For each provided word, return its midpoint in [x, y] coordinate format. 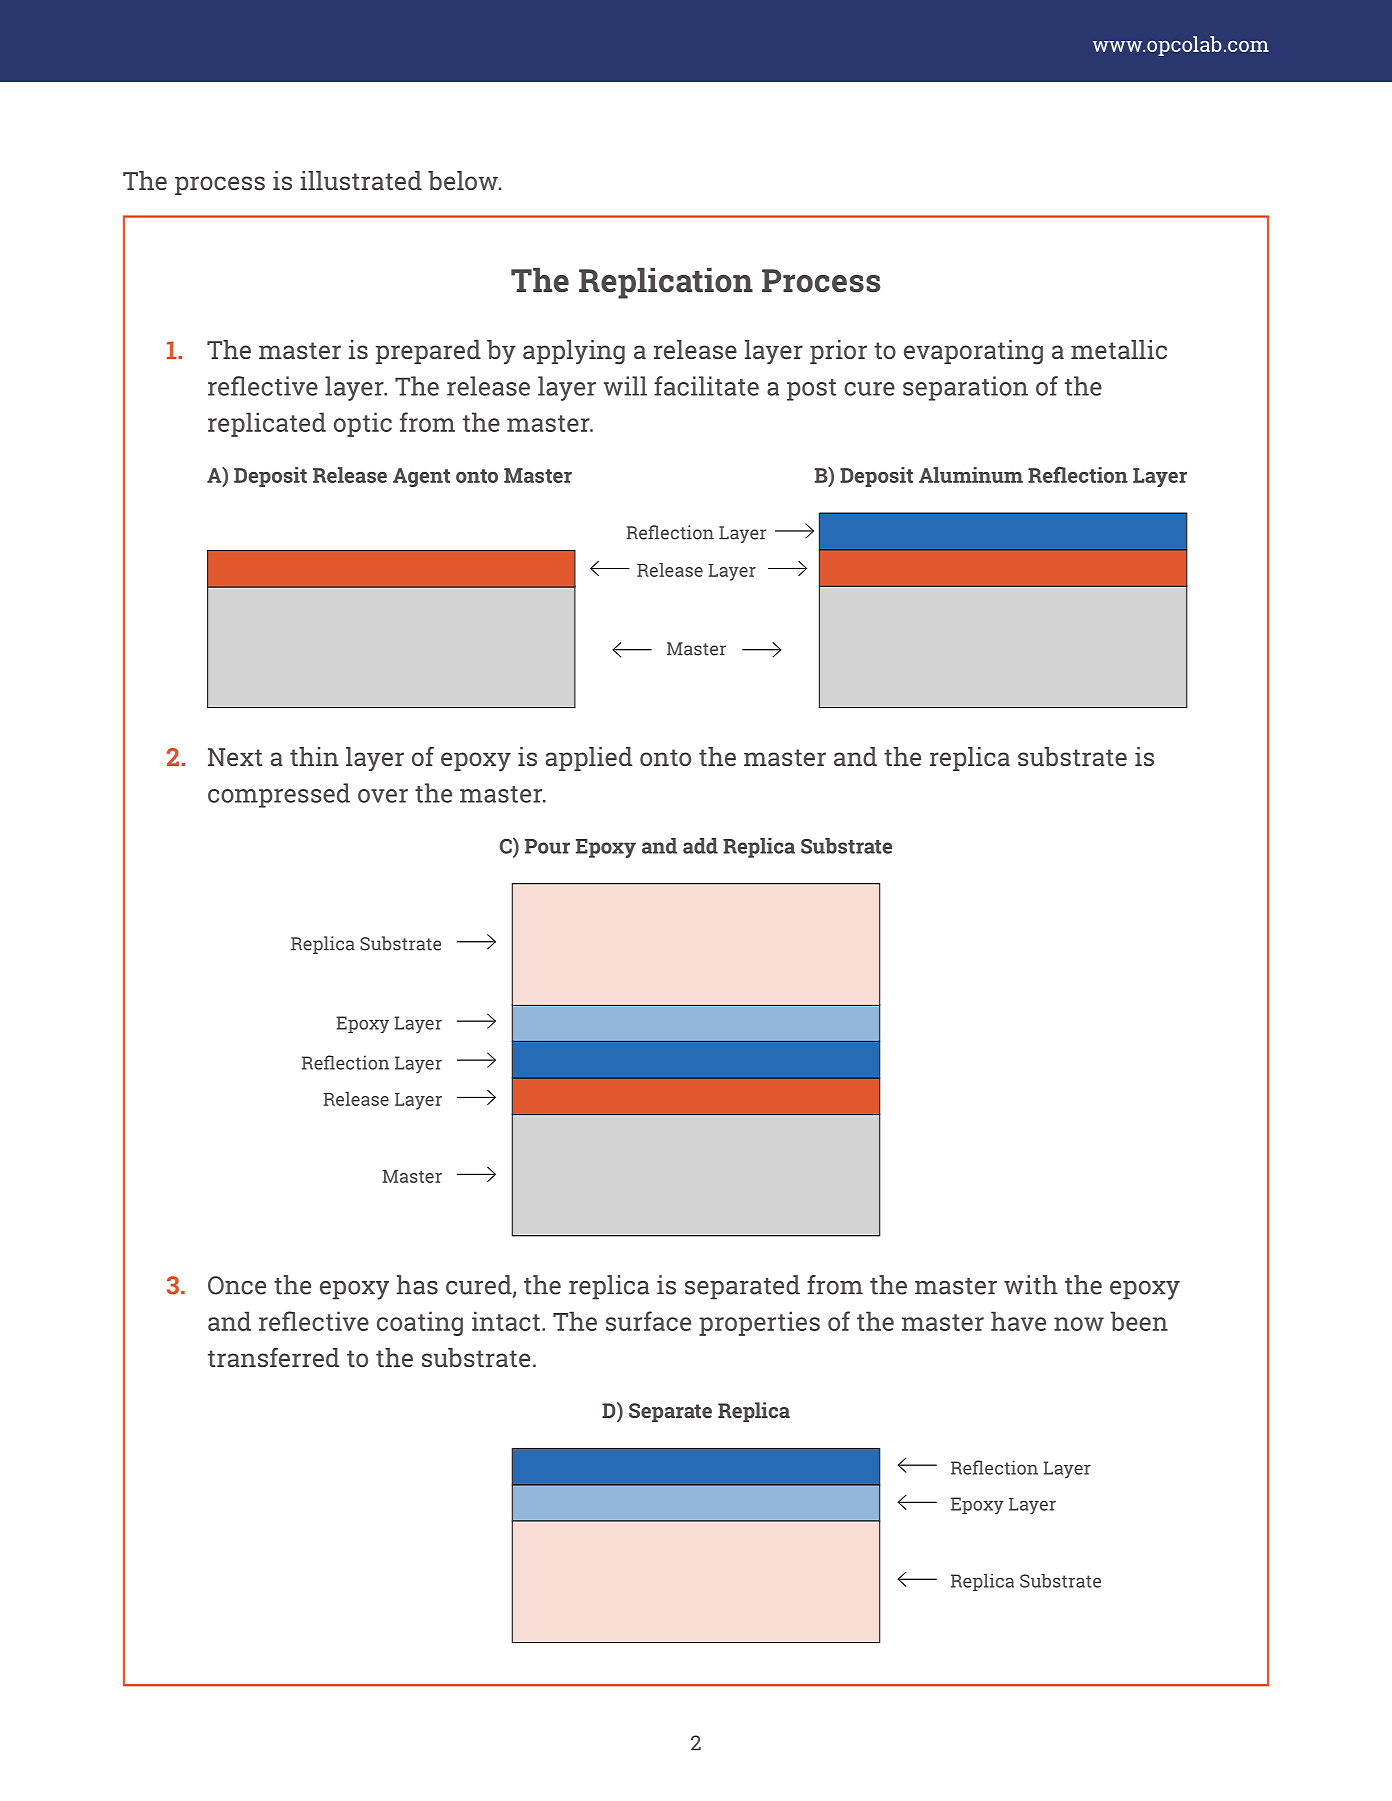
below [464, 180]
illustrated [361, 180]
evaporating [973, 352]
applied [589, 759]
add [700, 846]
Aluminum [971, 475]
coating [420, 1323]
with [1031, 1285]
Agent [421, 477]
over [383, 796]
